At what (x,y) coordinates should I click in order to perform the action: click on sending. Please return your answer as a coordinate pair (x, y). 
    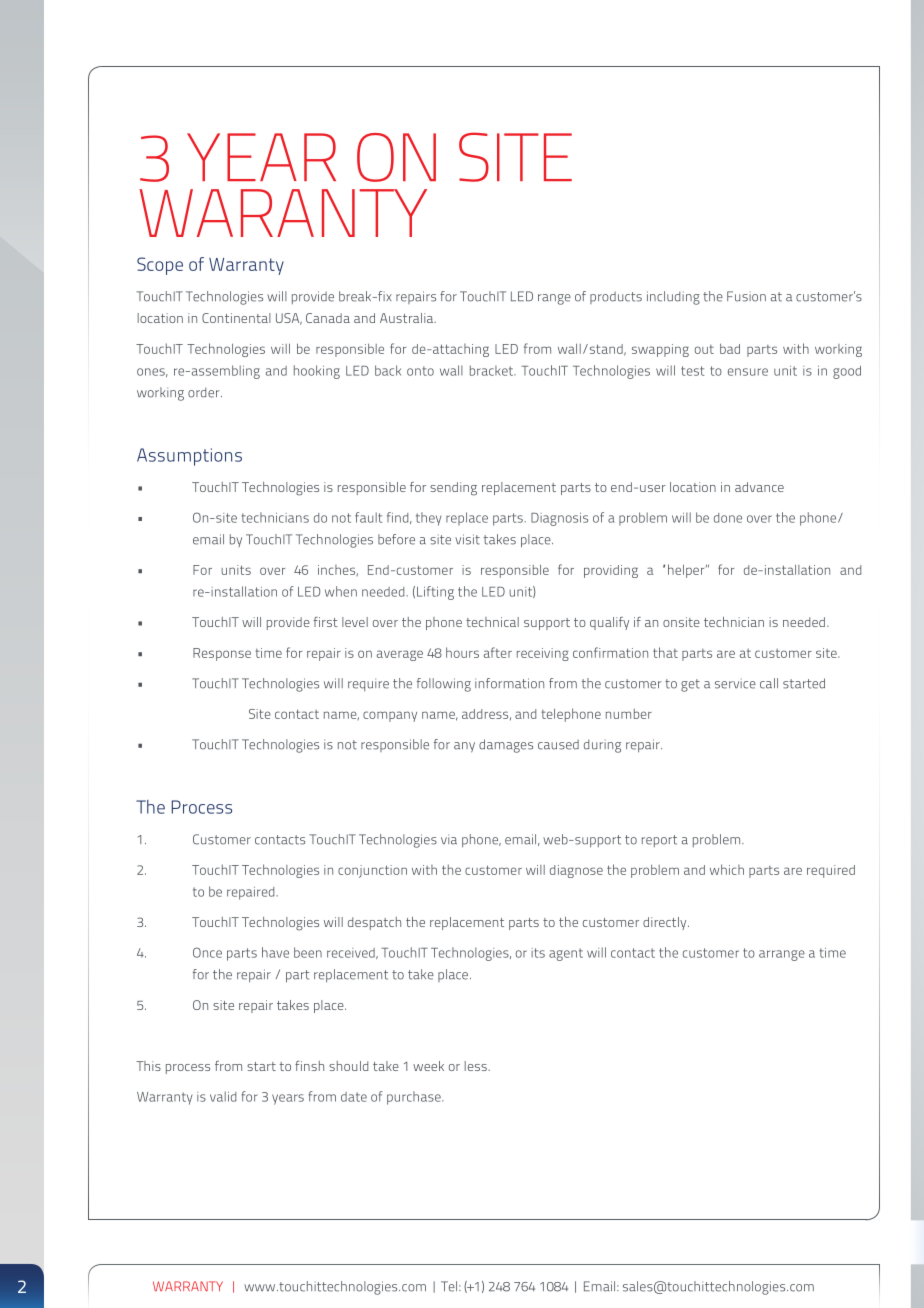
    Looking at the image, I should click on (453, 489).
